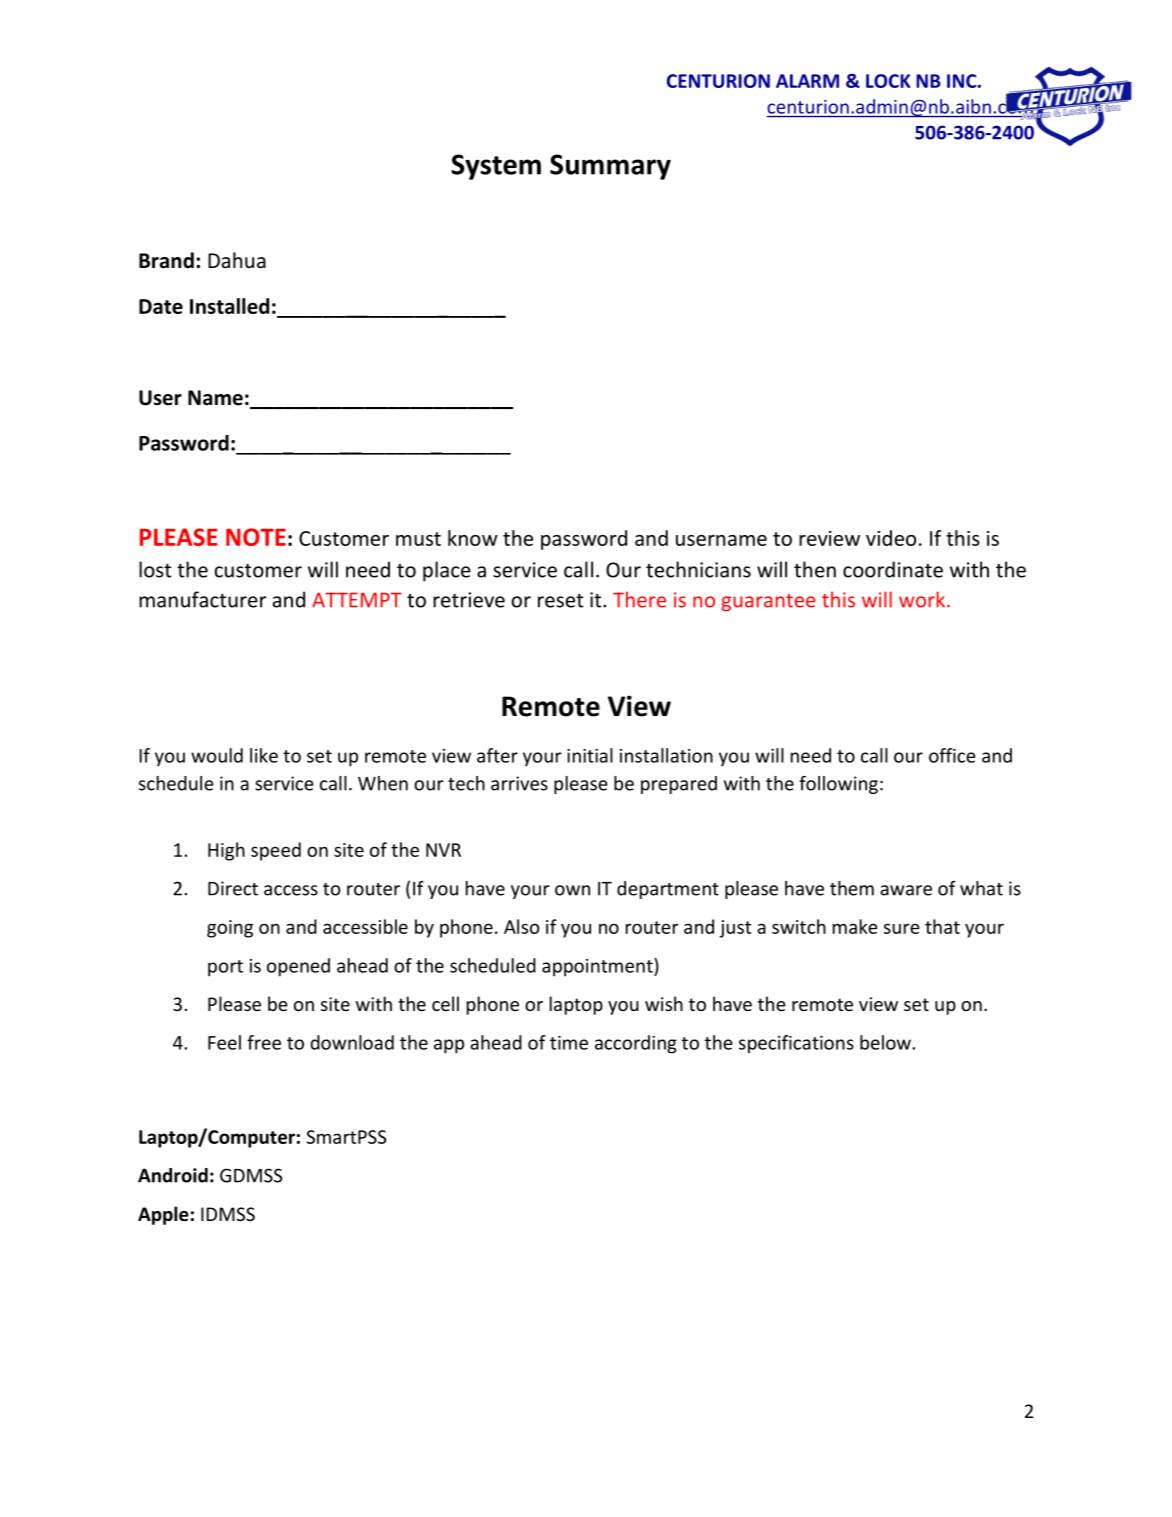  I want to click on below, so click(885, 1042).
